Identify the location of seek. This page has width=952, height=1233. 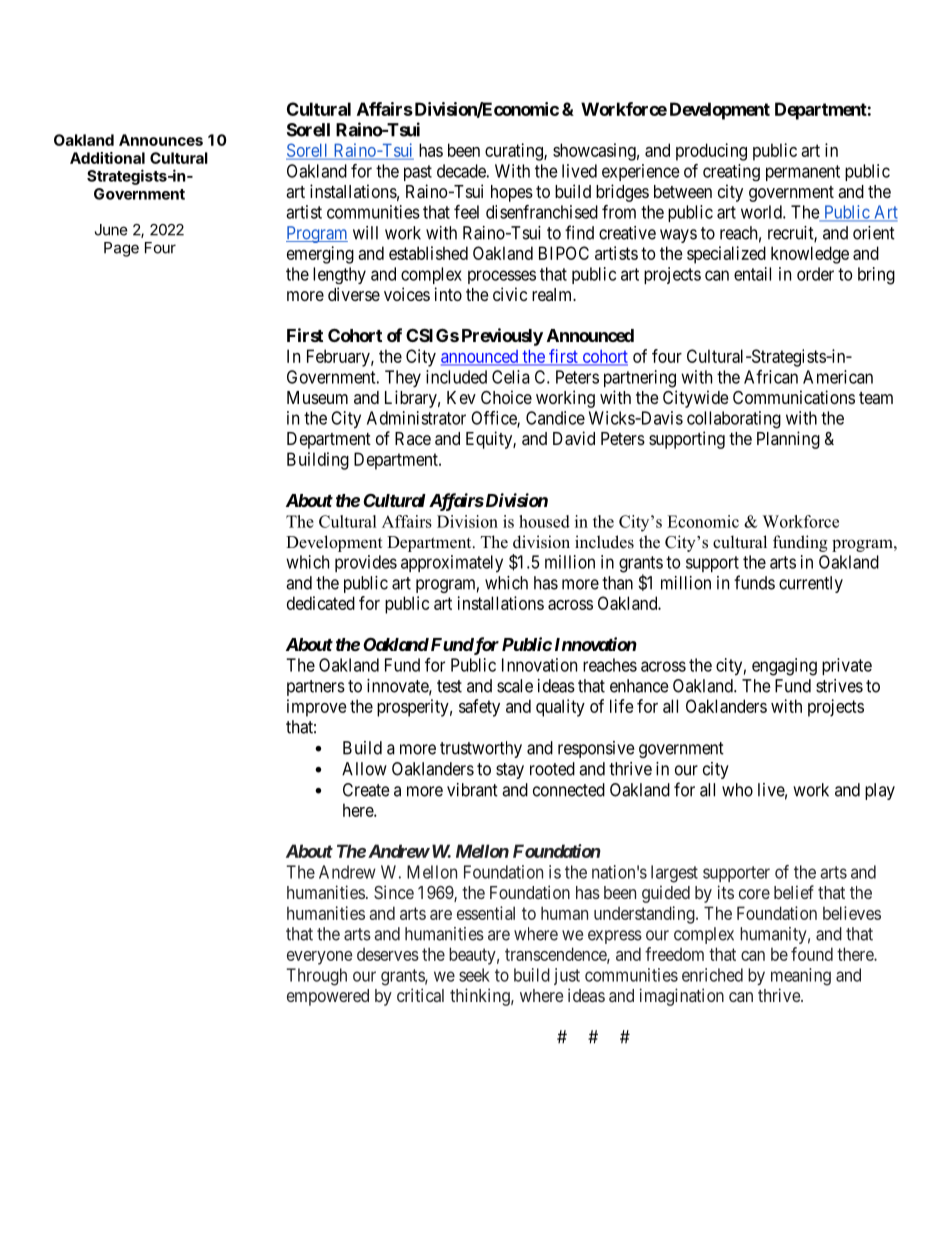
(474, 975).
